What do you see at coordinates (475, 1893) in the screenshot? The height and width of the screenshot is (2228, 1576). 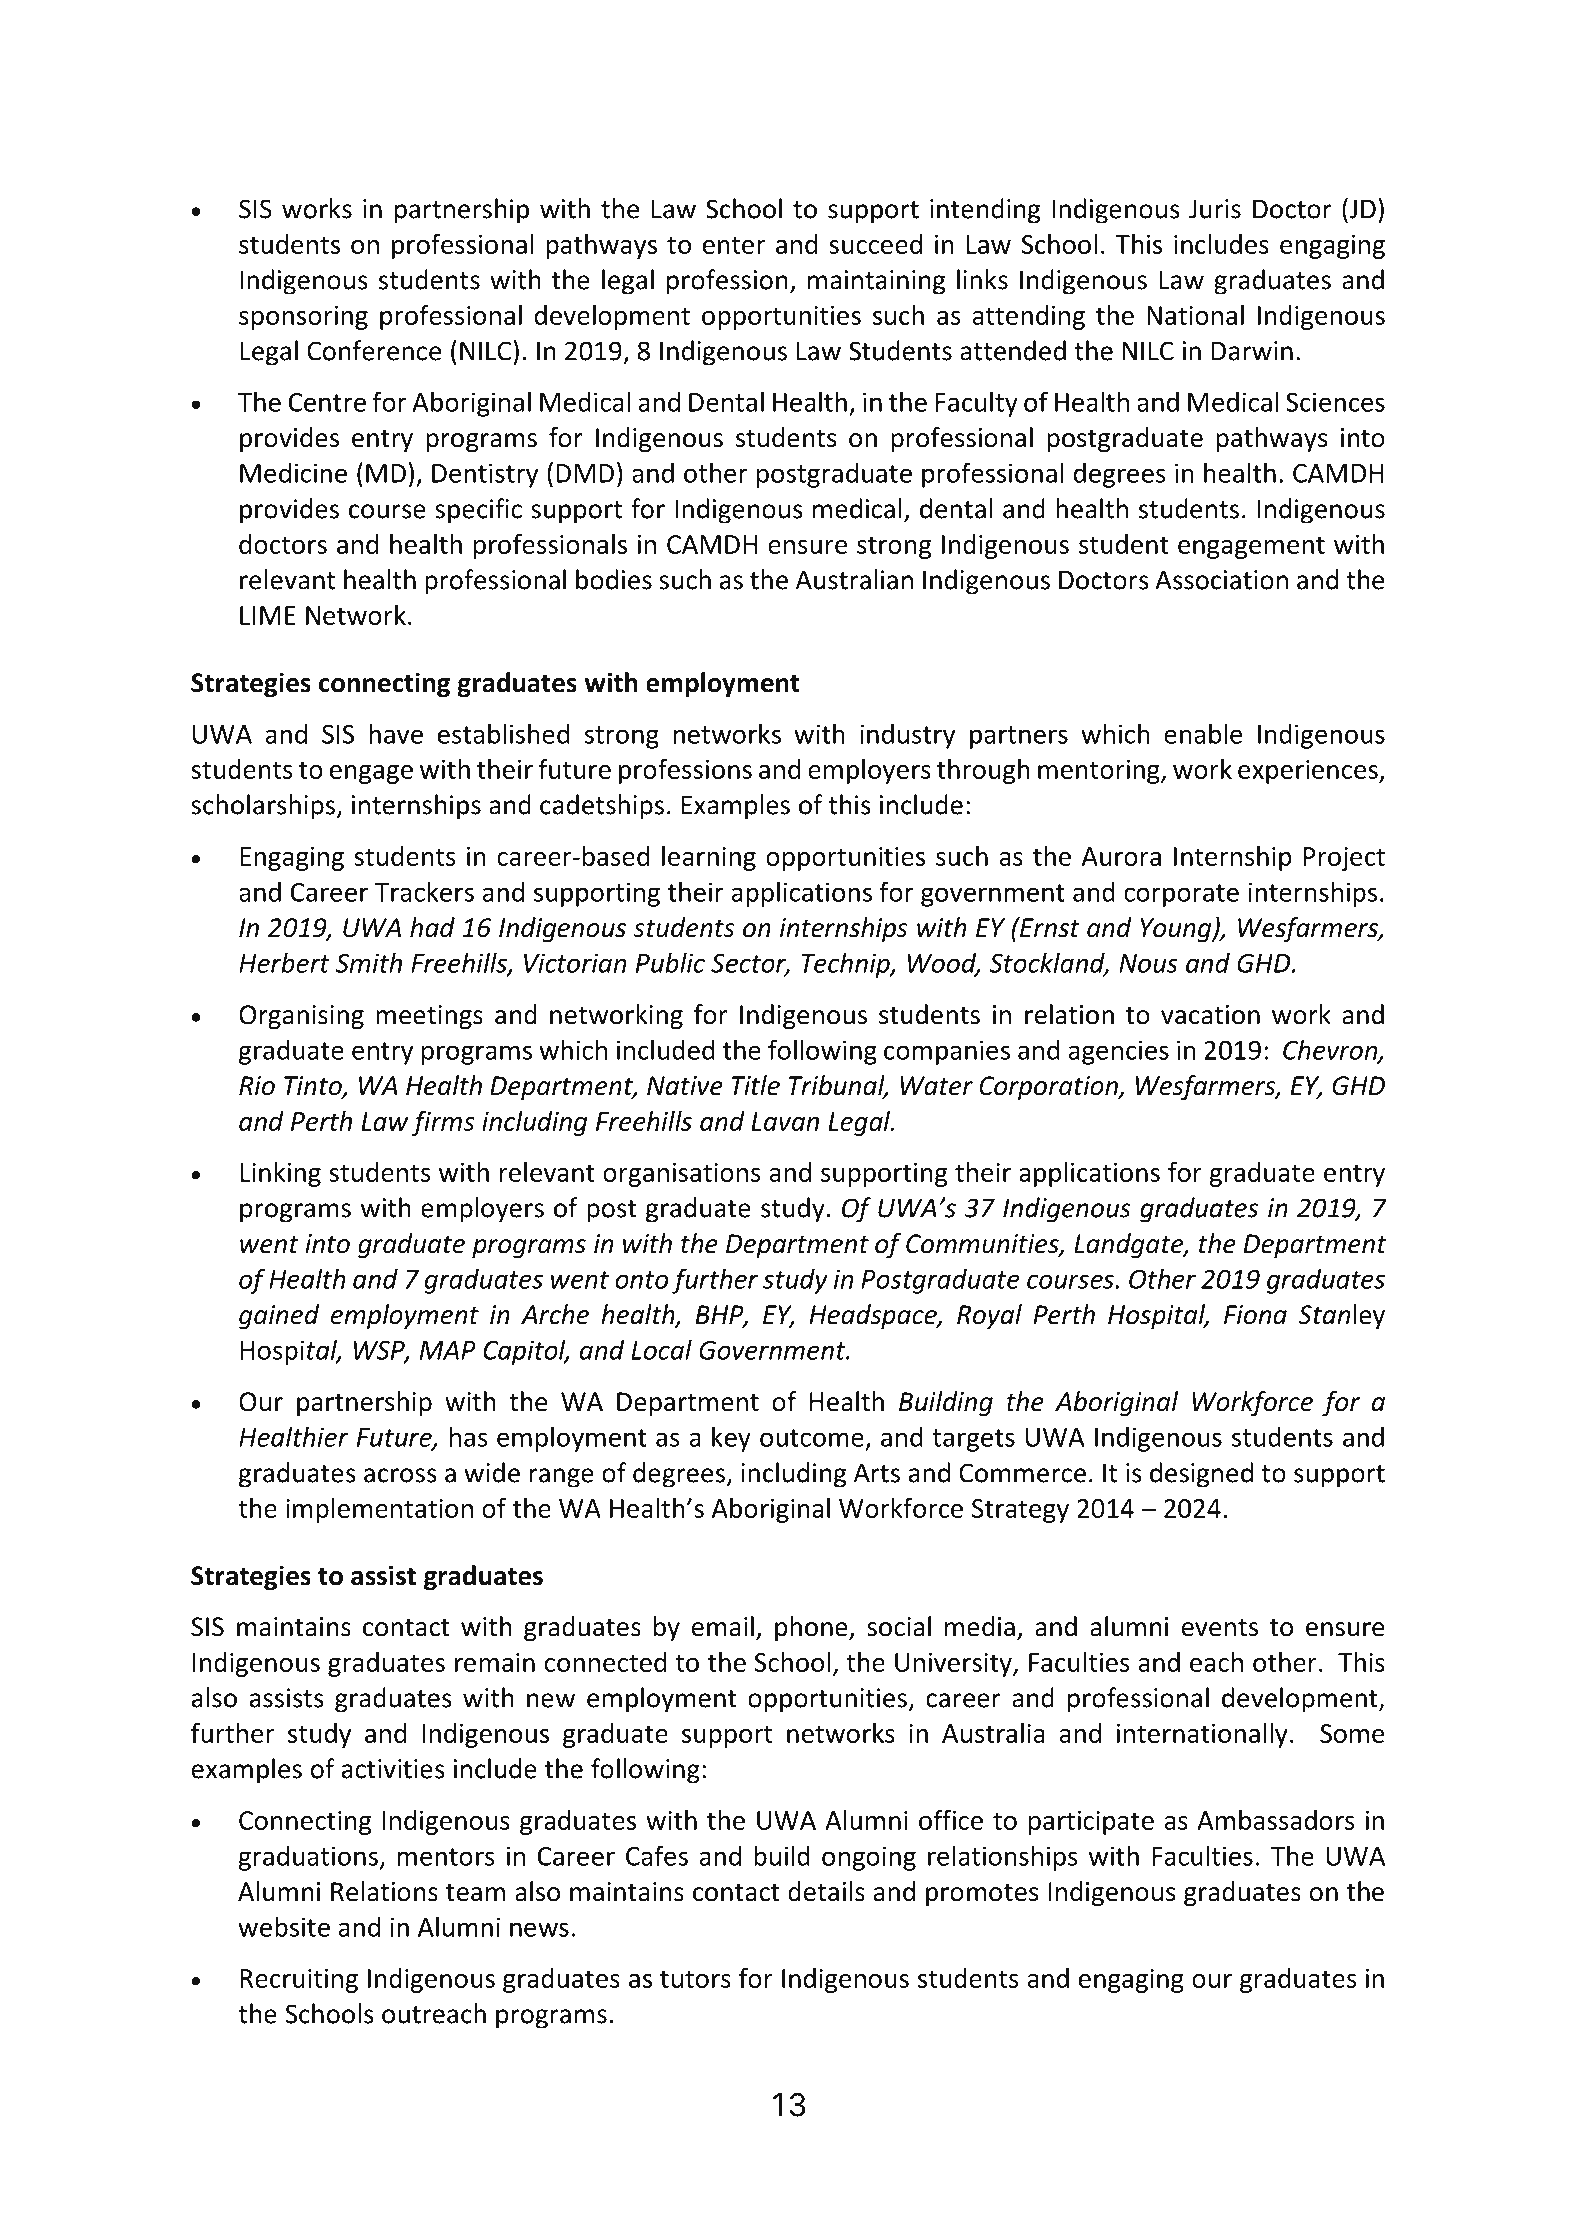 I see `team` at bounding box center [475, 1893].
